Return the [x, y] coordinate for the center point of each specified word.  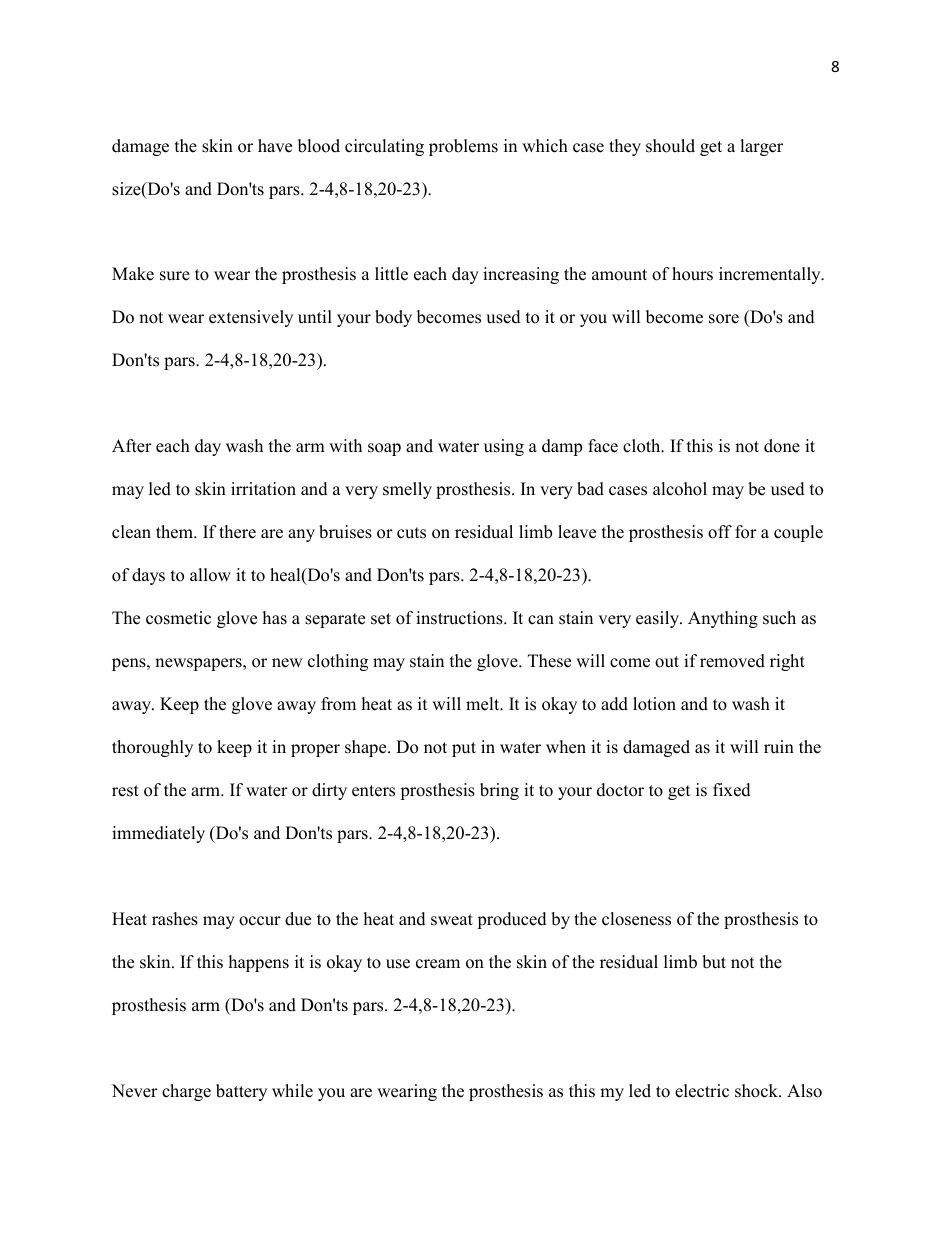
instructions [460, 618]
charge [186, 1092]
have [275, 146]
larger [761, 147]
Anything [723, 619]
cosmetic [178, 618]
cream [438, 964]
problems [463, 147]
